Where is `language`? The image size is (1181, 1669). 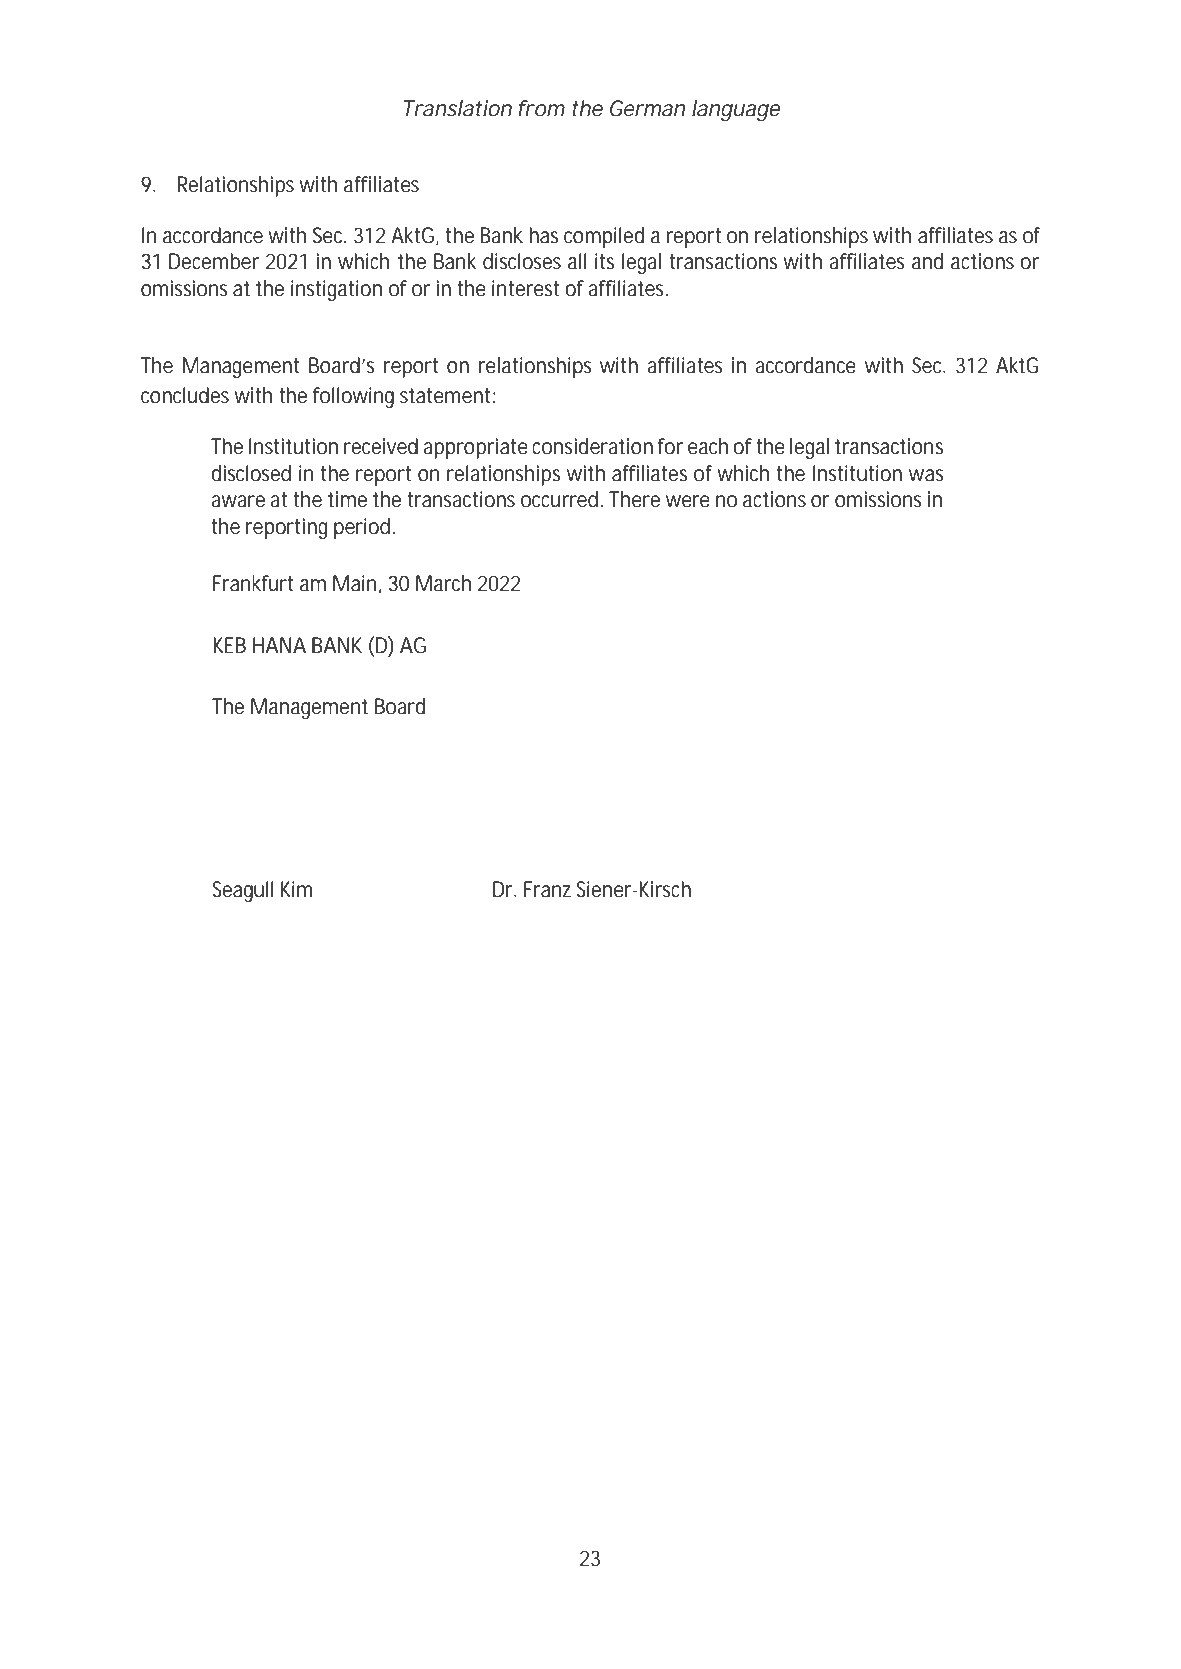
language is located at coordinates (736, 110).
